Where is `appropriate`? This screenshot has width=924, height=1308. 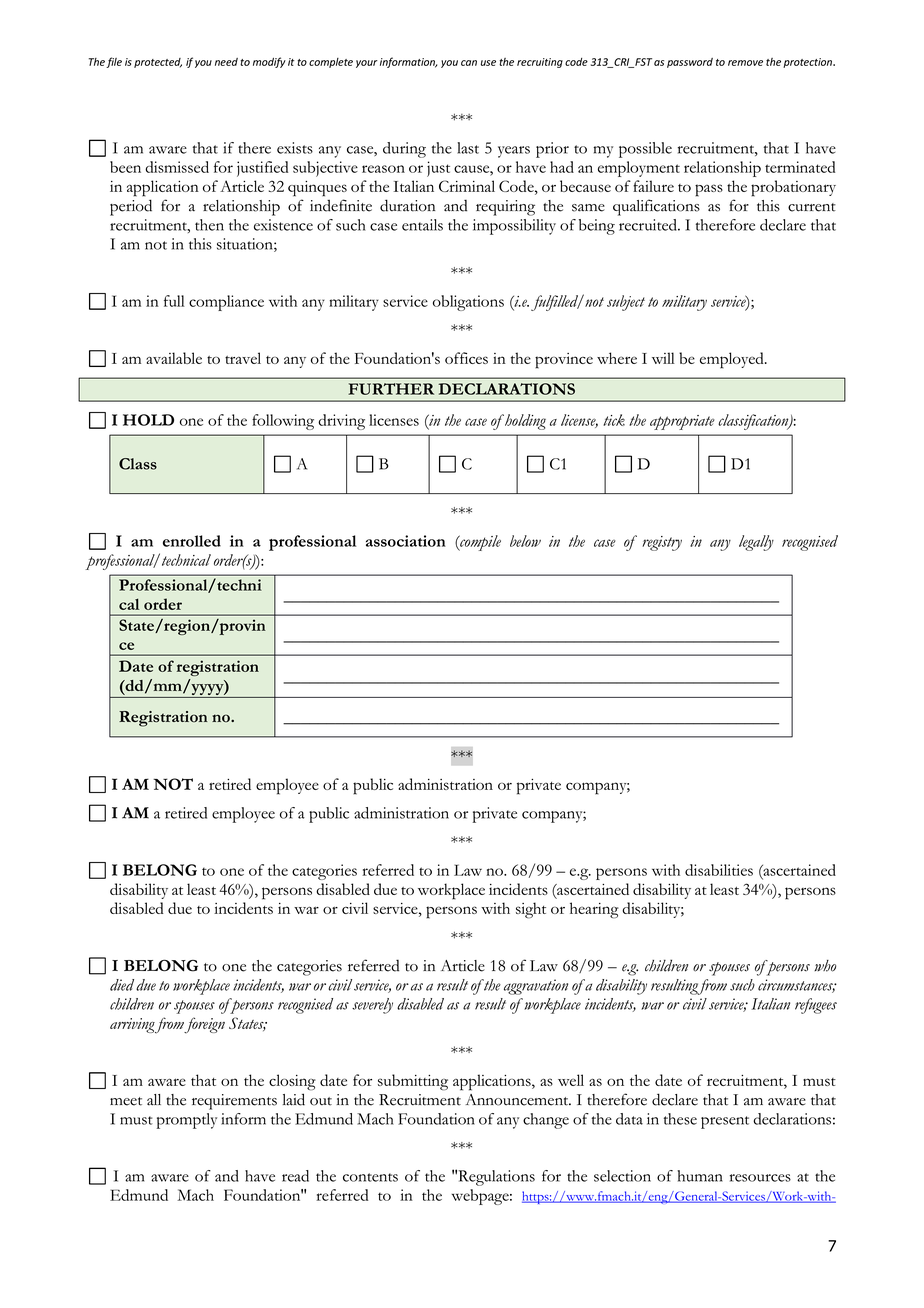 appropriate is located at coordinates (682, 422).
